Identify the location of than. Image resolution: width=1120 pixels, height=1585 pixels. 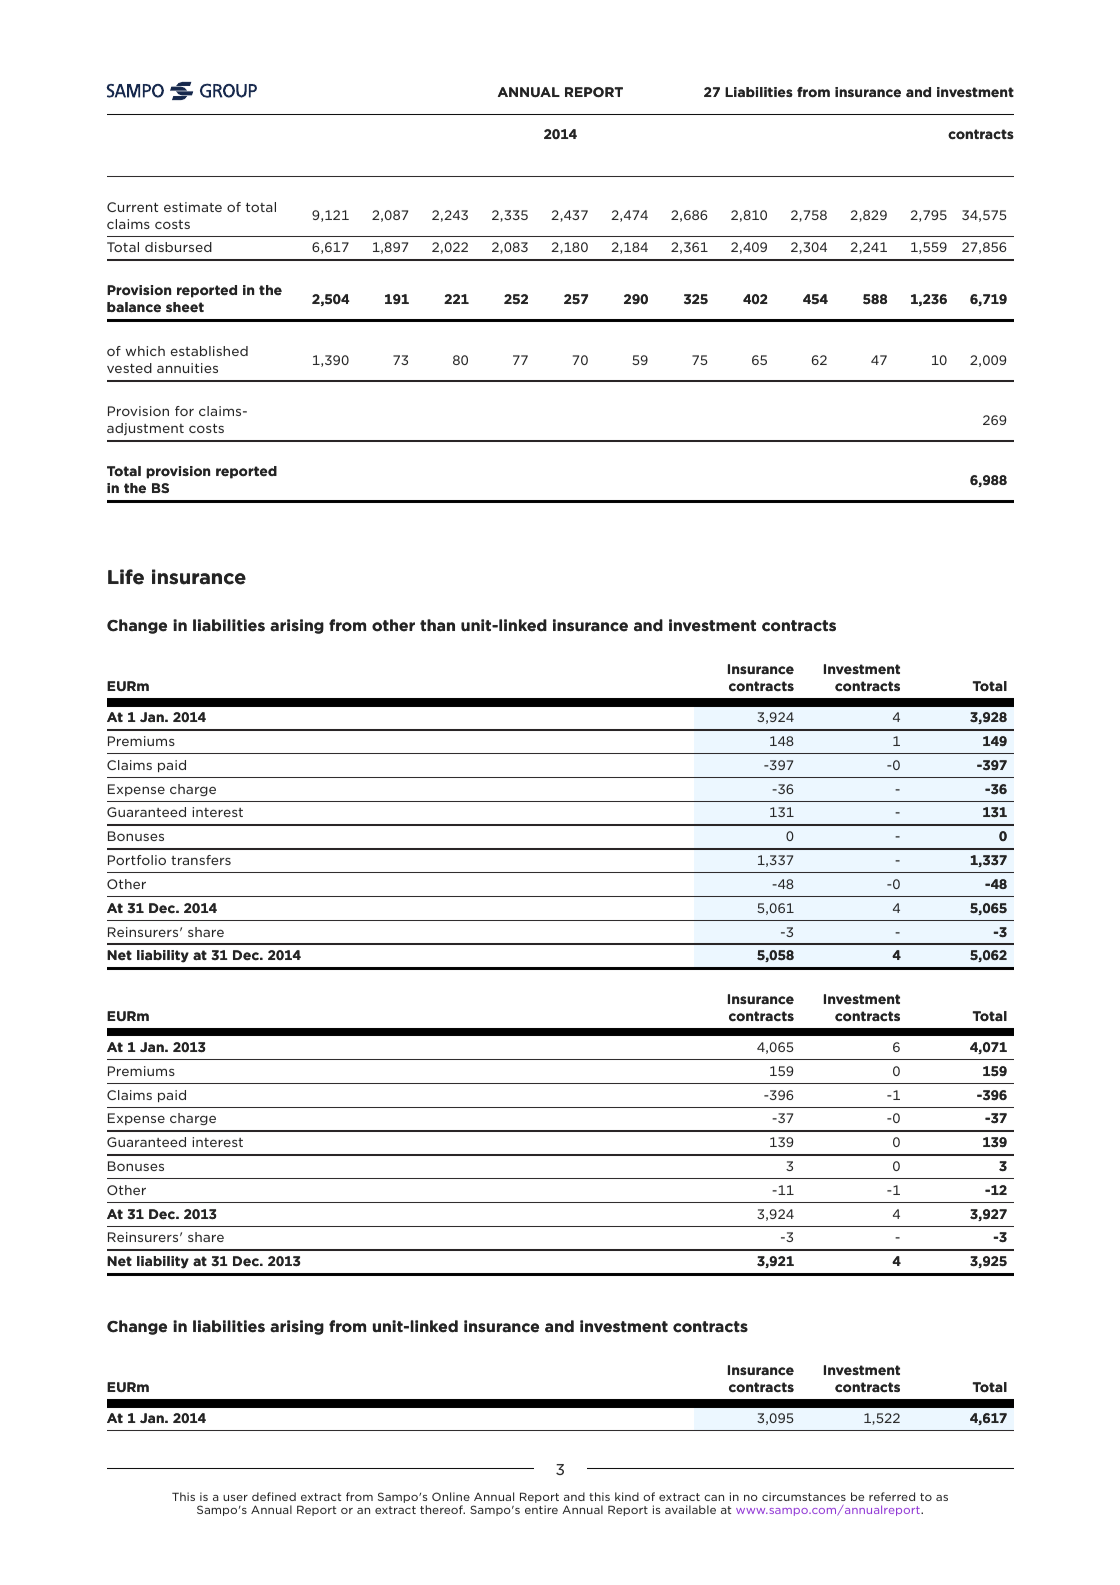
(437, 625).
